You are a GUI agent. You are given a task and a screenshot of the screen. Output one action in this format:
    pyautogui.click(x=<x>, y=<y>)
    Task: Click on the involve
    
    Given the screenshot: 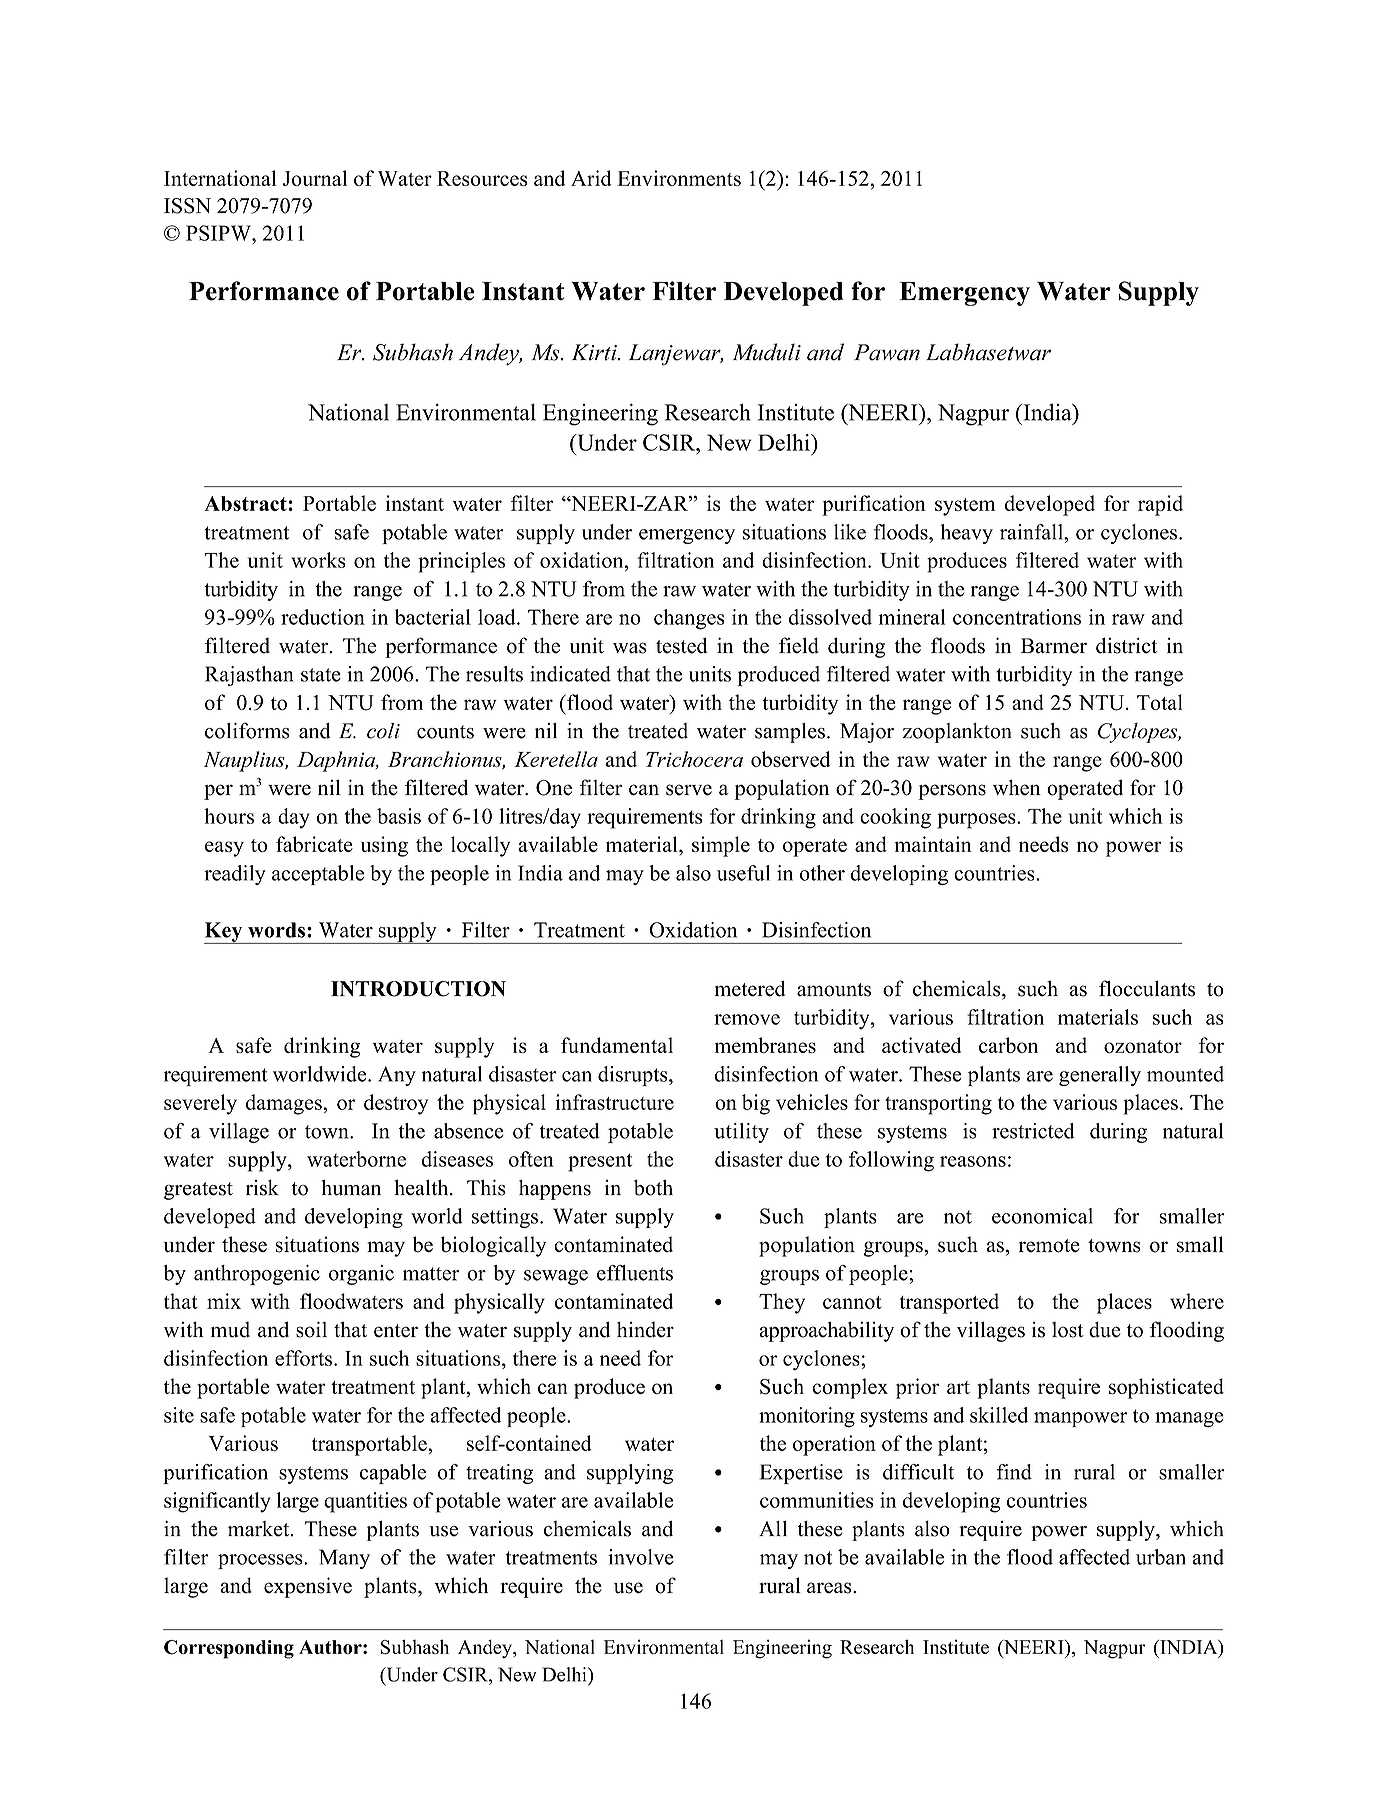 What is the action you would take?
    pyautogui.click(x=641, y=1557)
